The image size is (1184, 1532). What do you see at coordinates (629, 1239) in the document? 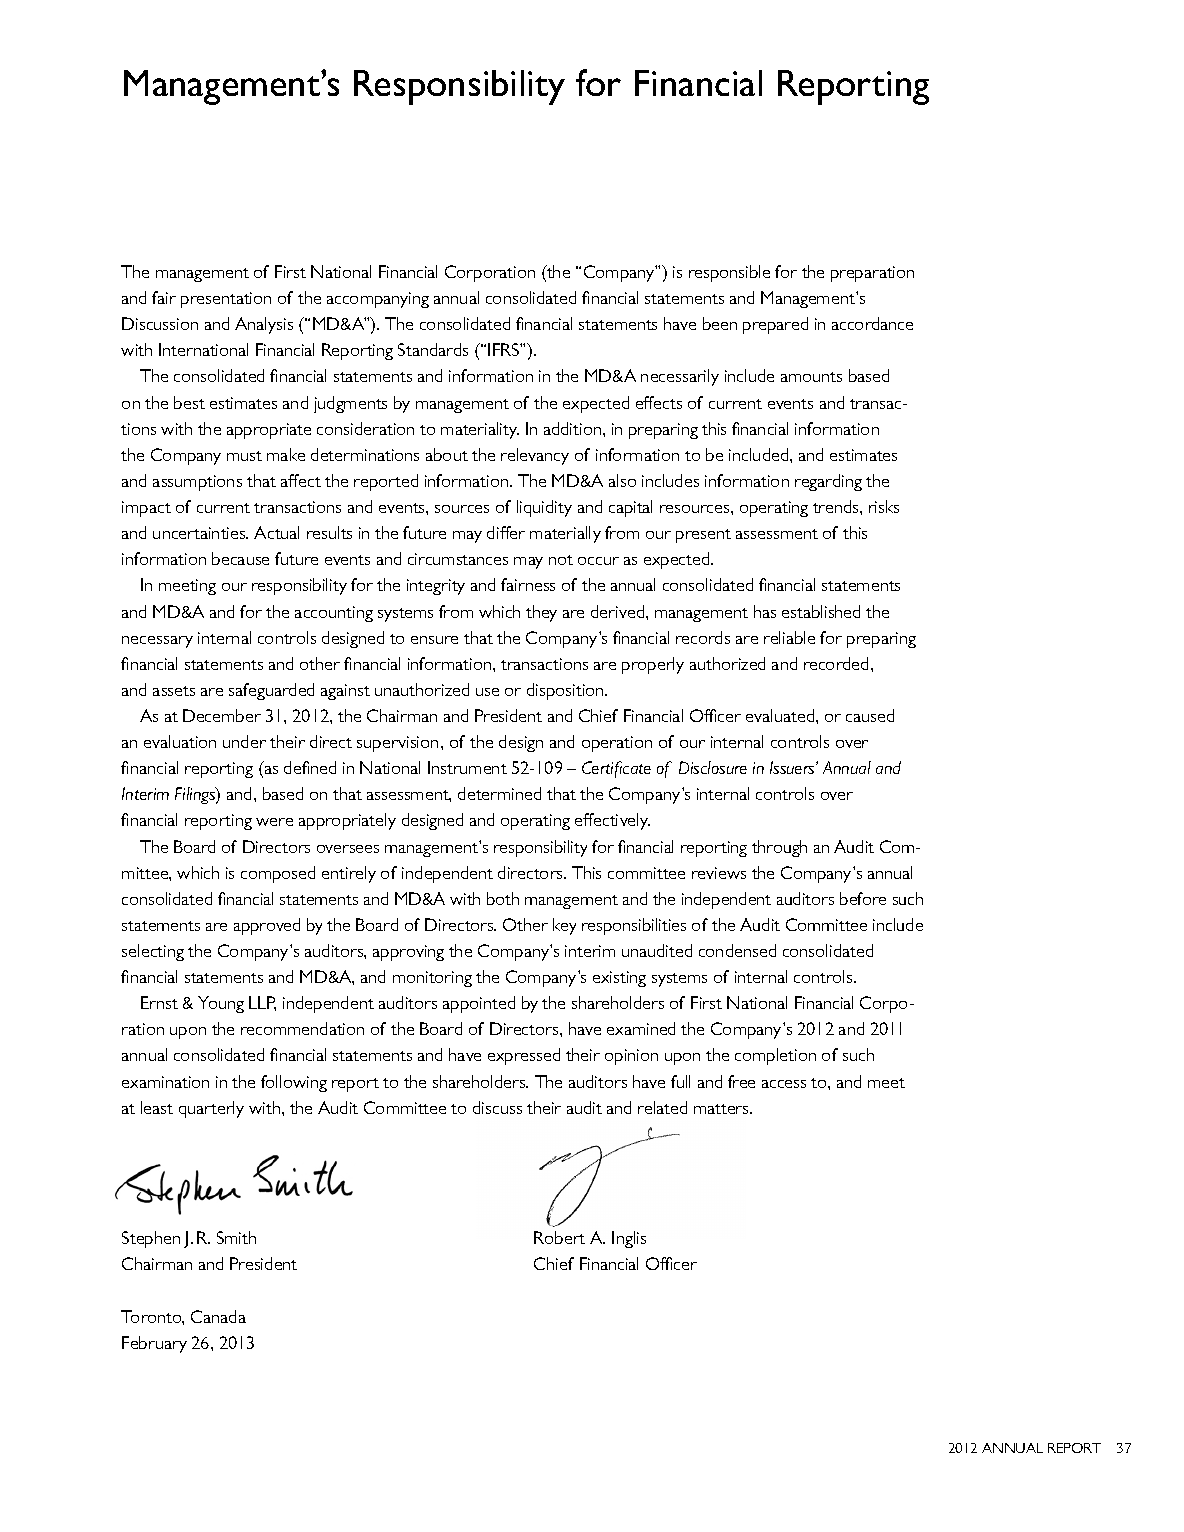
I see `Inglis` at bounding box center [629, 1239].
